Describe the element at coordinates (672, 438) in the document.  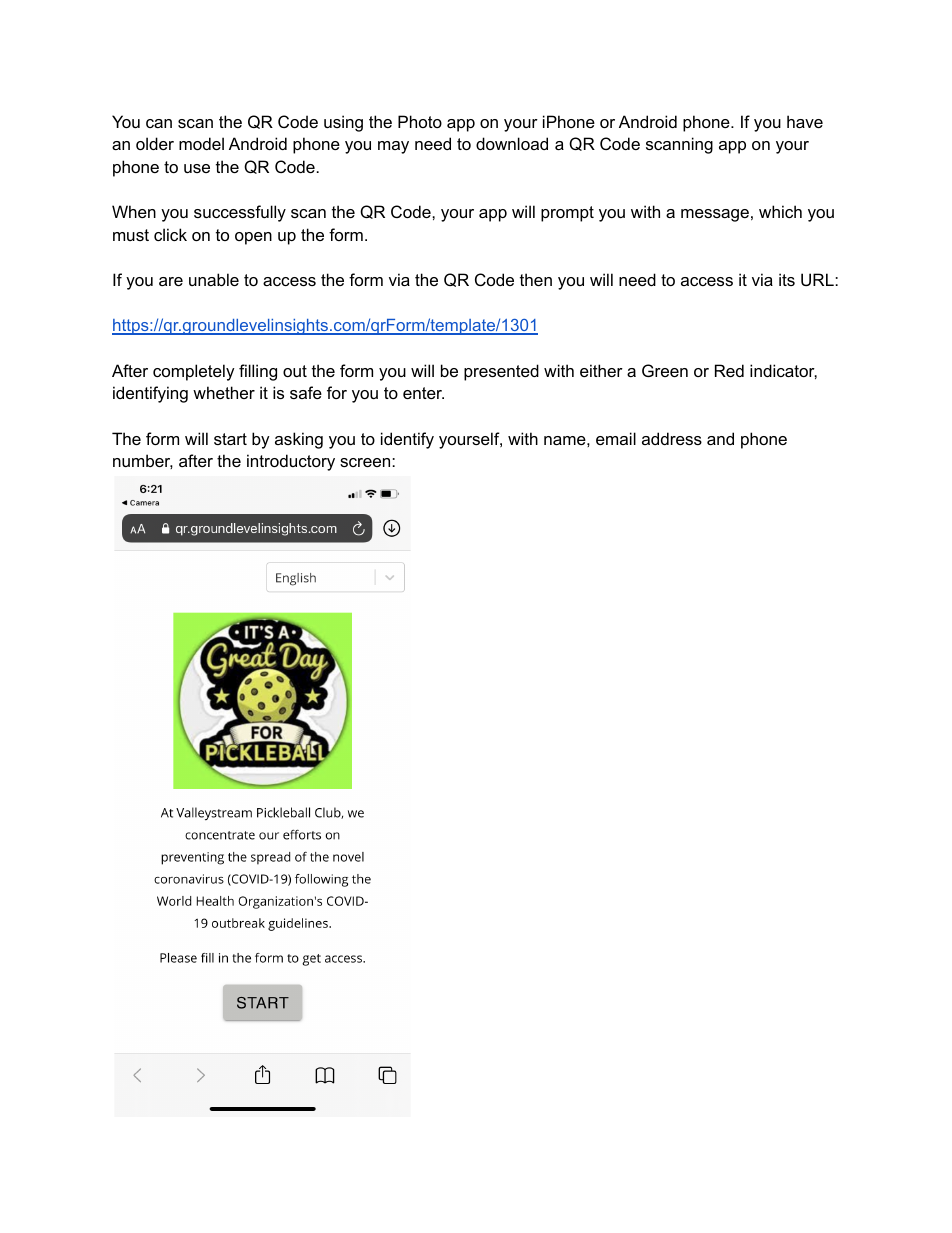
I see `address` at that location.
